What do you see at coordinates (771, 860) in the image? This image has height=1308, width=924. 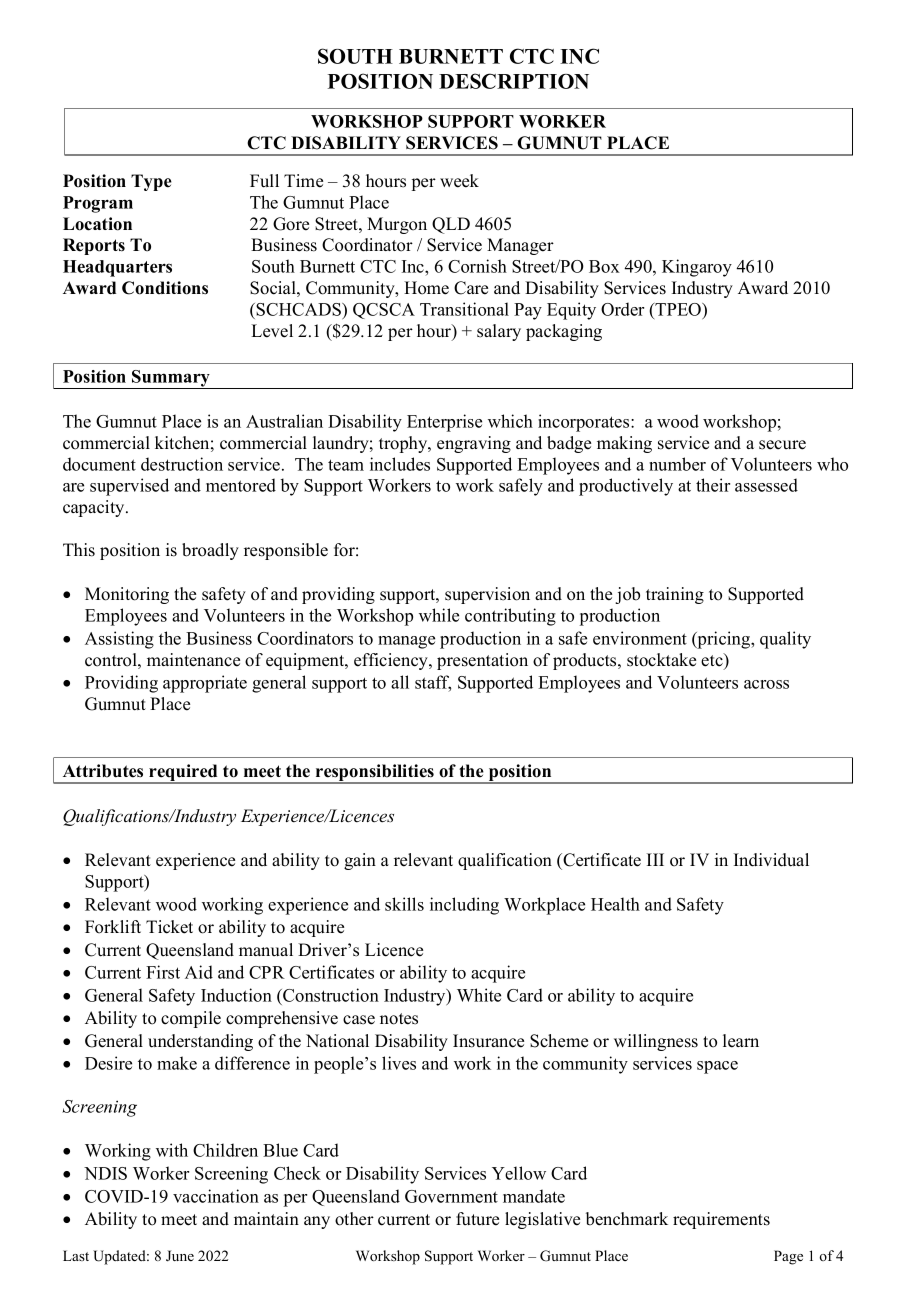 I see `Individual` at bounding box center [771, 860].
